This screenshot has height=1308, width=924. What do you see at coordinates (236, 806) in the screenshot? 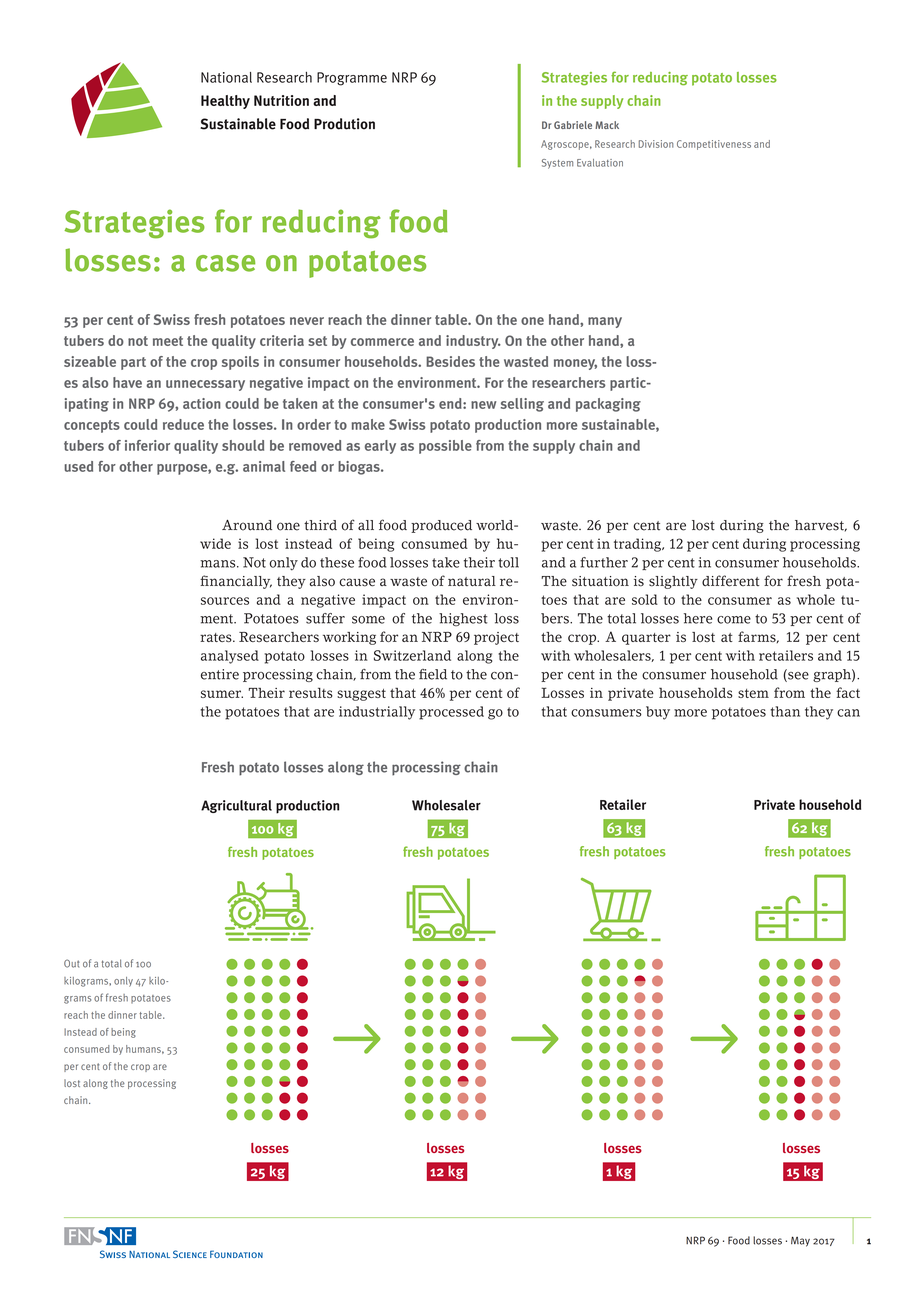
I see `Agricultural` at bounding box center [236, 806].
